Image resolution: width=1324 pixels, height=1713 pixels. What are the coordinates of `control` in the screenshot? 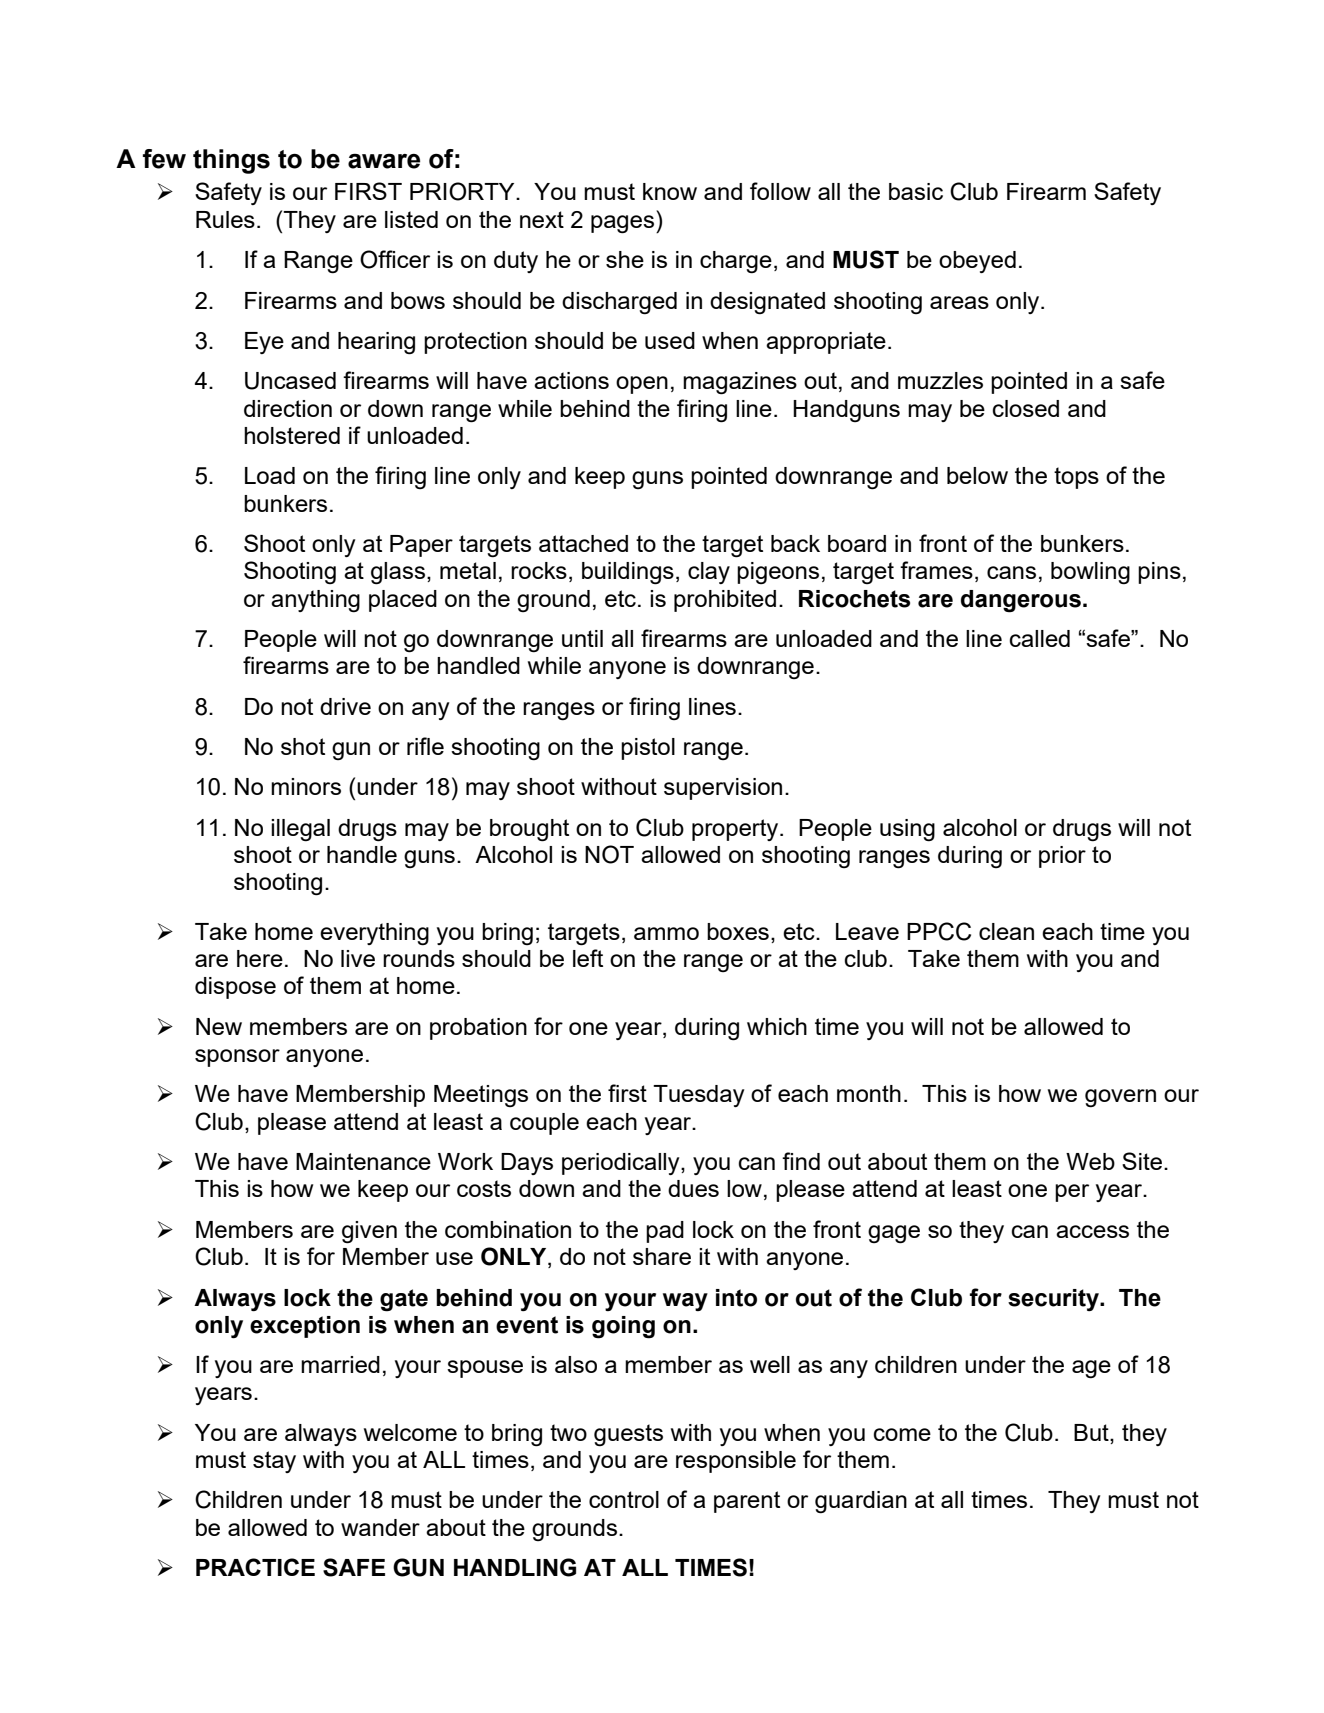 It's located at (624, 1499).
